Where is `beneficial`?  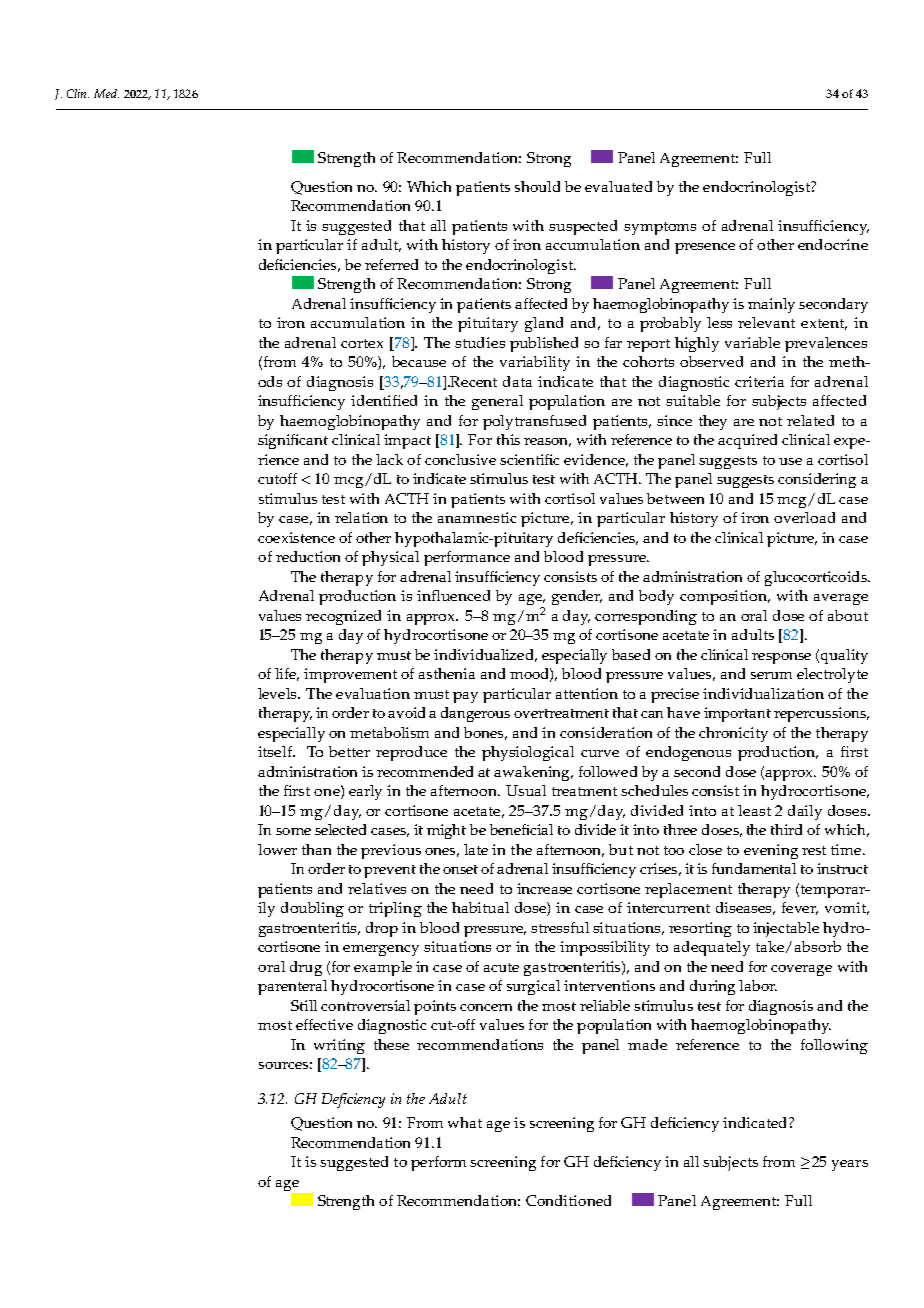 beneficial is located at coordinates (521, 829).
